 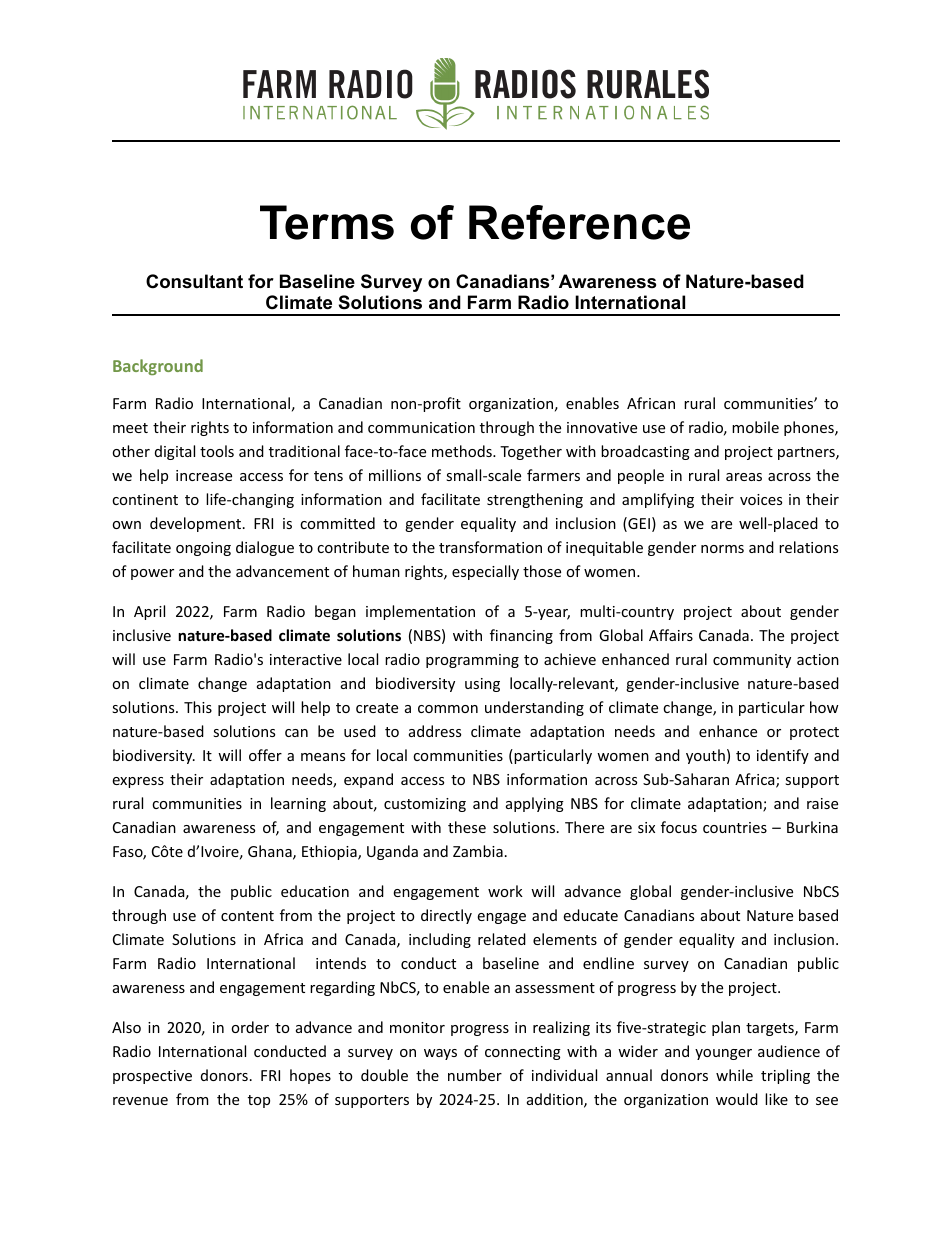 What do you see at coordinates (761, 499) in the image?
I see `voices` at bounding box center [761, 499].
